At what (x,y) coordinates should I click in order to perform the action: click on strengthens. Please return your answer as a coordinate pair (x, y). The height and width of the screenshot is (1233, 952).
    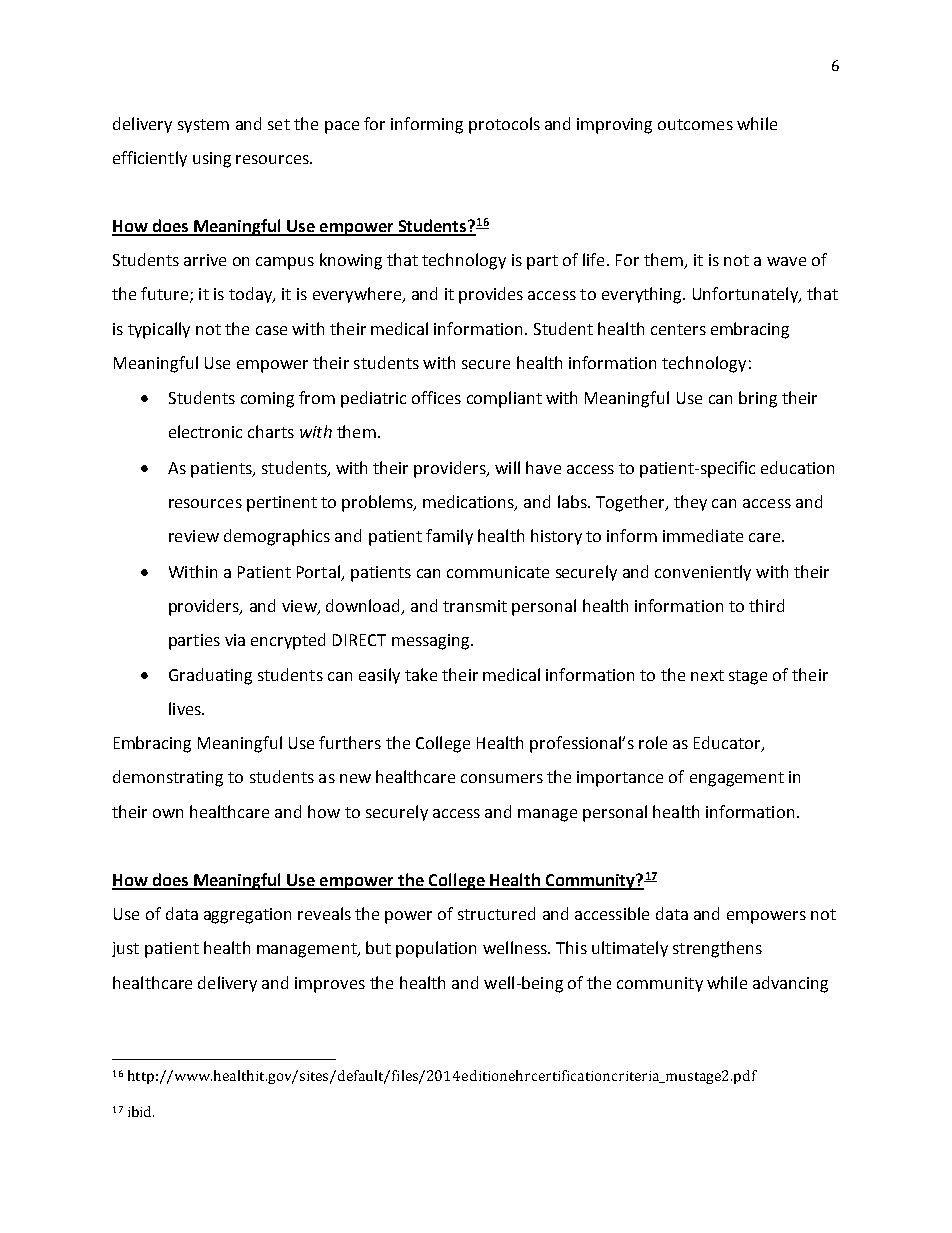
    Looking at the image, I should click on (717, 949).
